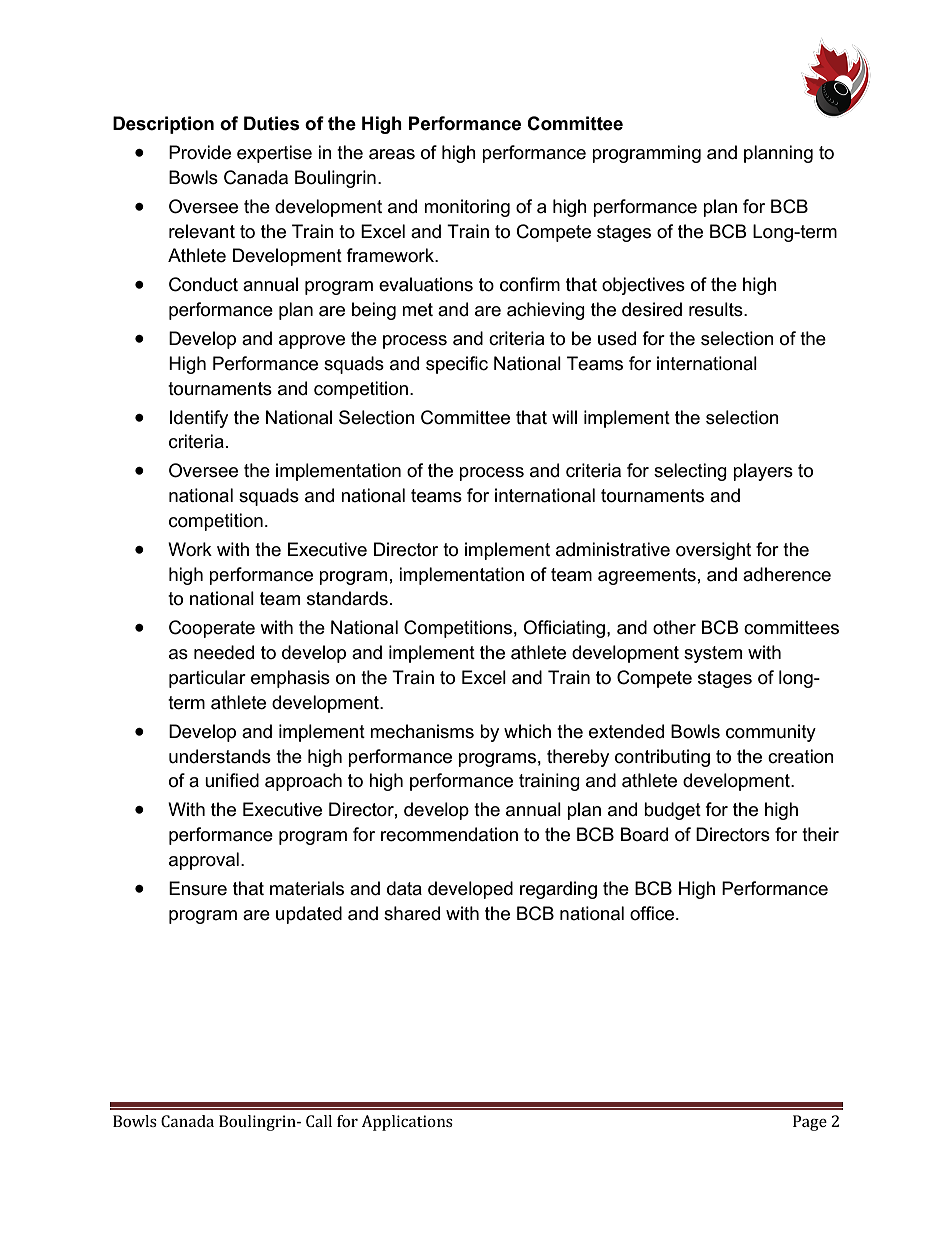 The height and width of the screenshot is (1233, 952). Describe the element at coordinates (527, 731) in the screenshot. I see `which` at that location.
